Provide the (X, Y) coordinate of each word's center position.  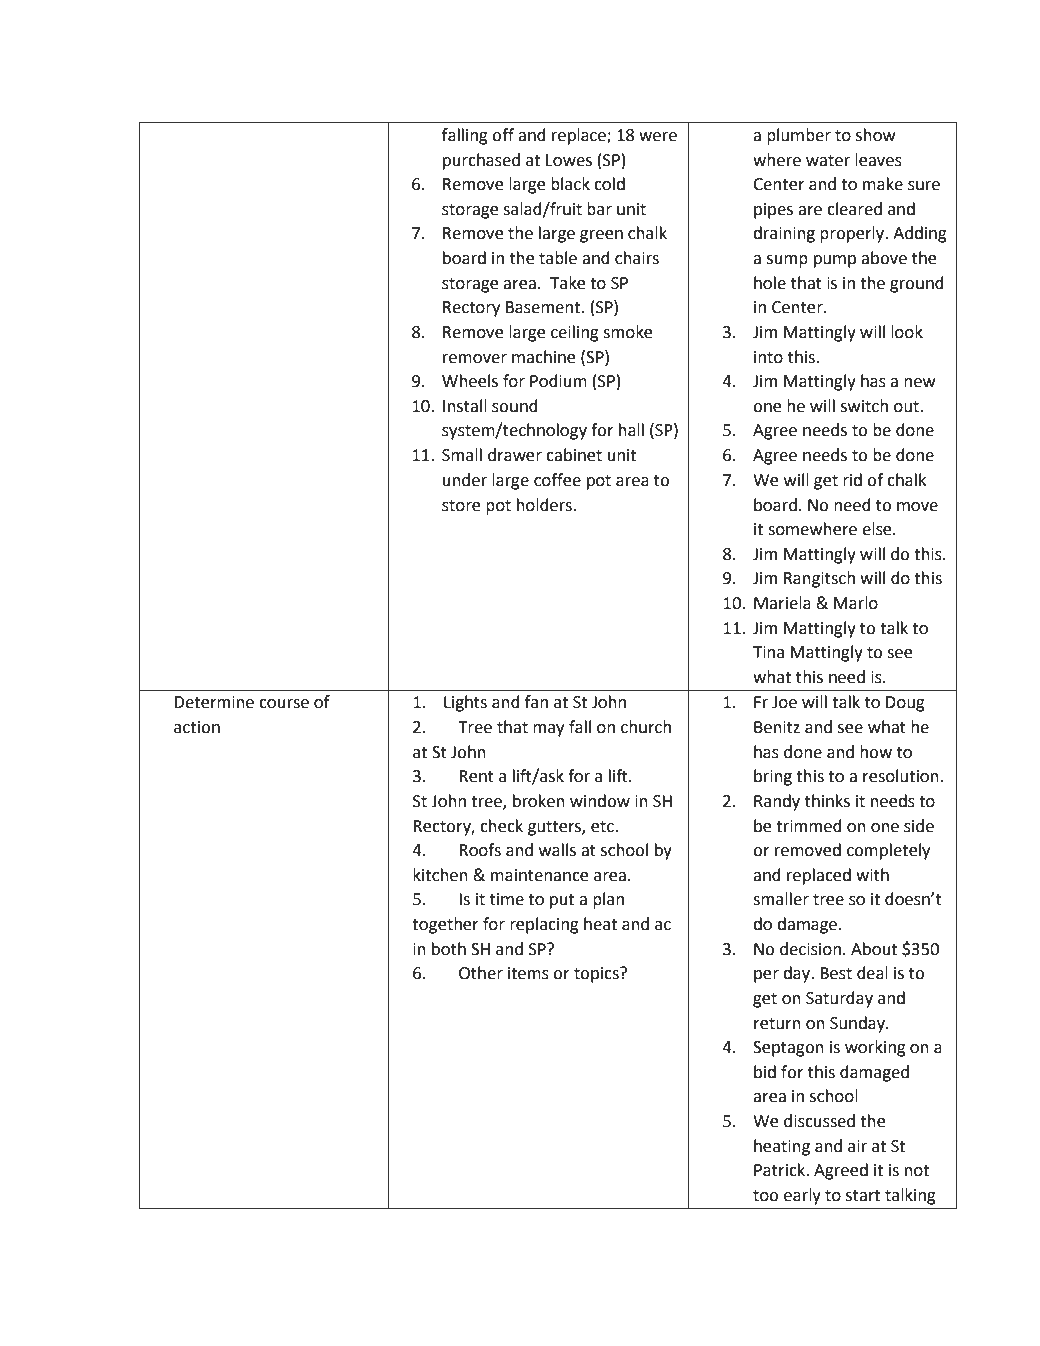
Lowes (569, 160)
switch (864, 406)
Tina (768, 652)
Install (465, 406)
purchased (481, 161)
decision (810, 949)
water (828, 161)
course (284, 704)
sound (515, 406)
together (445, 925)
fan (536, 702)
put (562, 901)
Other (481, 973)
